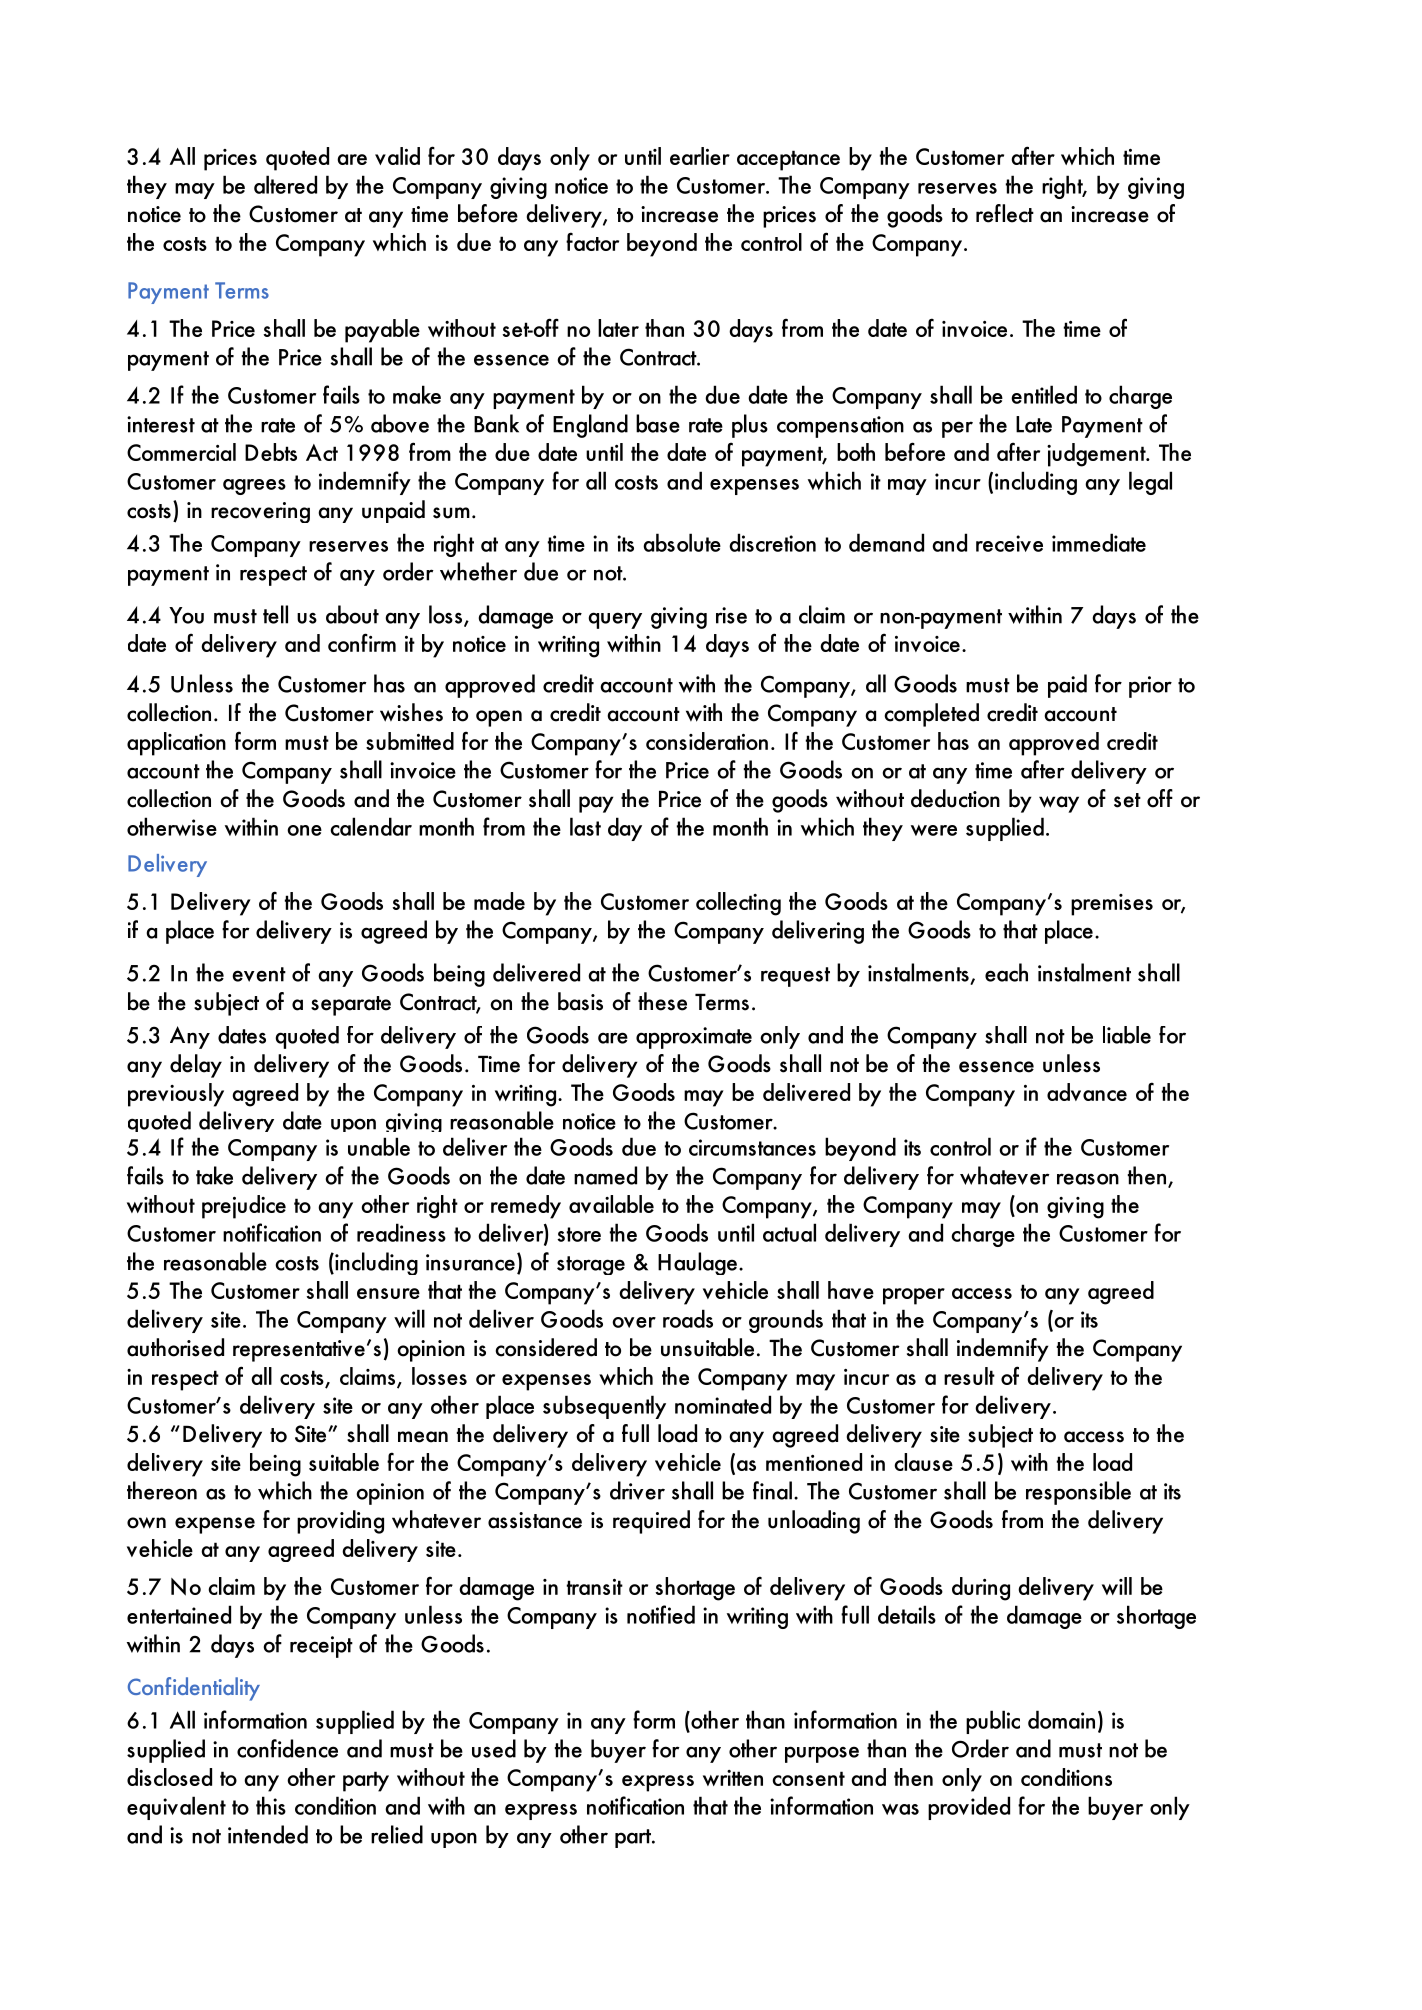 The height and width of the screenshot is (2010, 1422). What do you see at coordinates (969, 1376) in the screenshot?
I see `result` at bounding box center [969, 1376].
